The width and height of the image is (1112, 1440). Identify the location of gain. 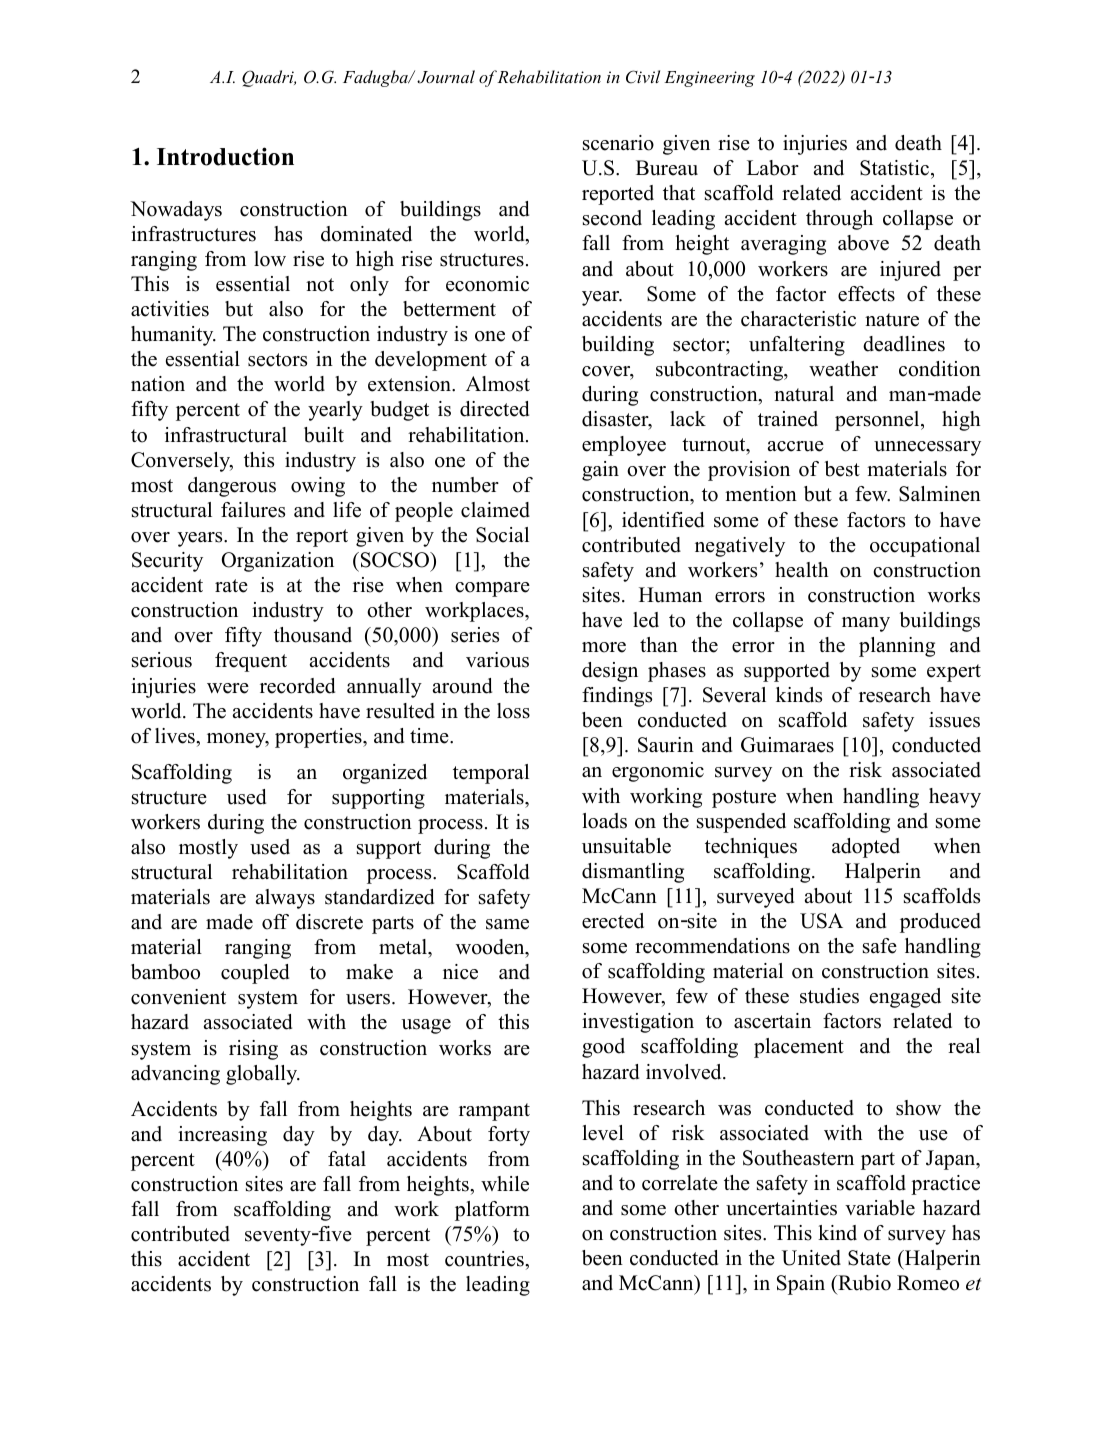
(600, 471).
